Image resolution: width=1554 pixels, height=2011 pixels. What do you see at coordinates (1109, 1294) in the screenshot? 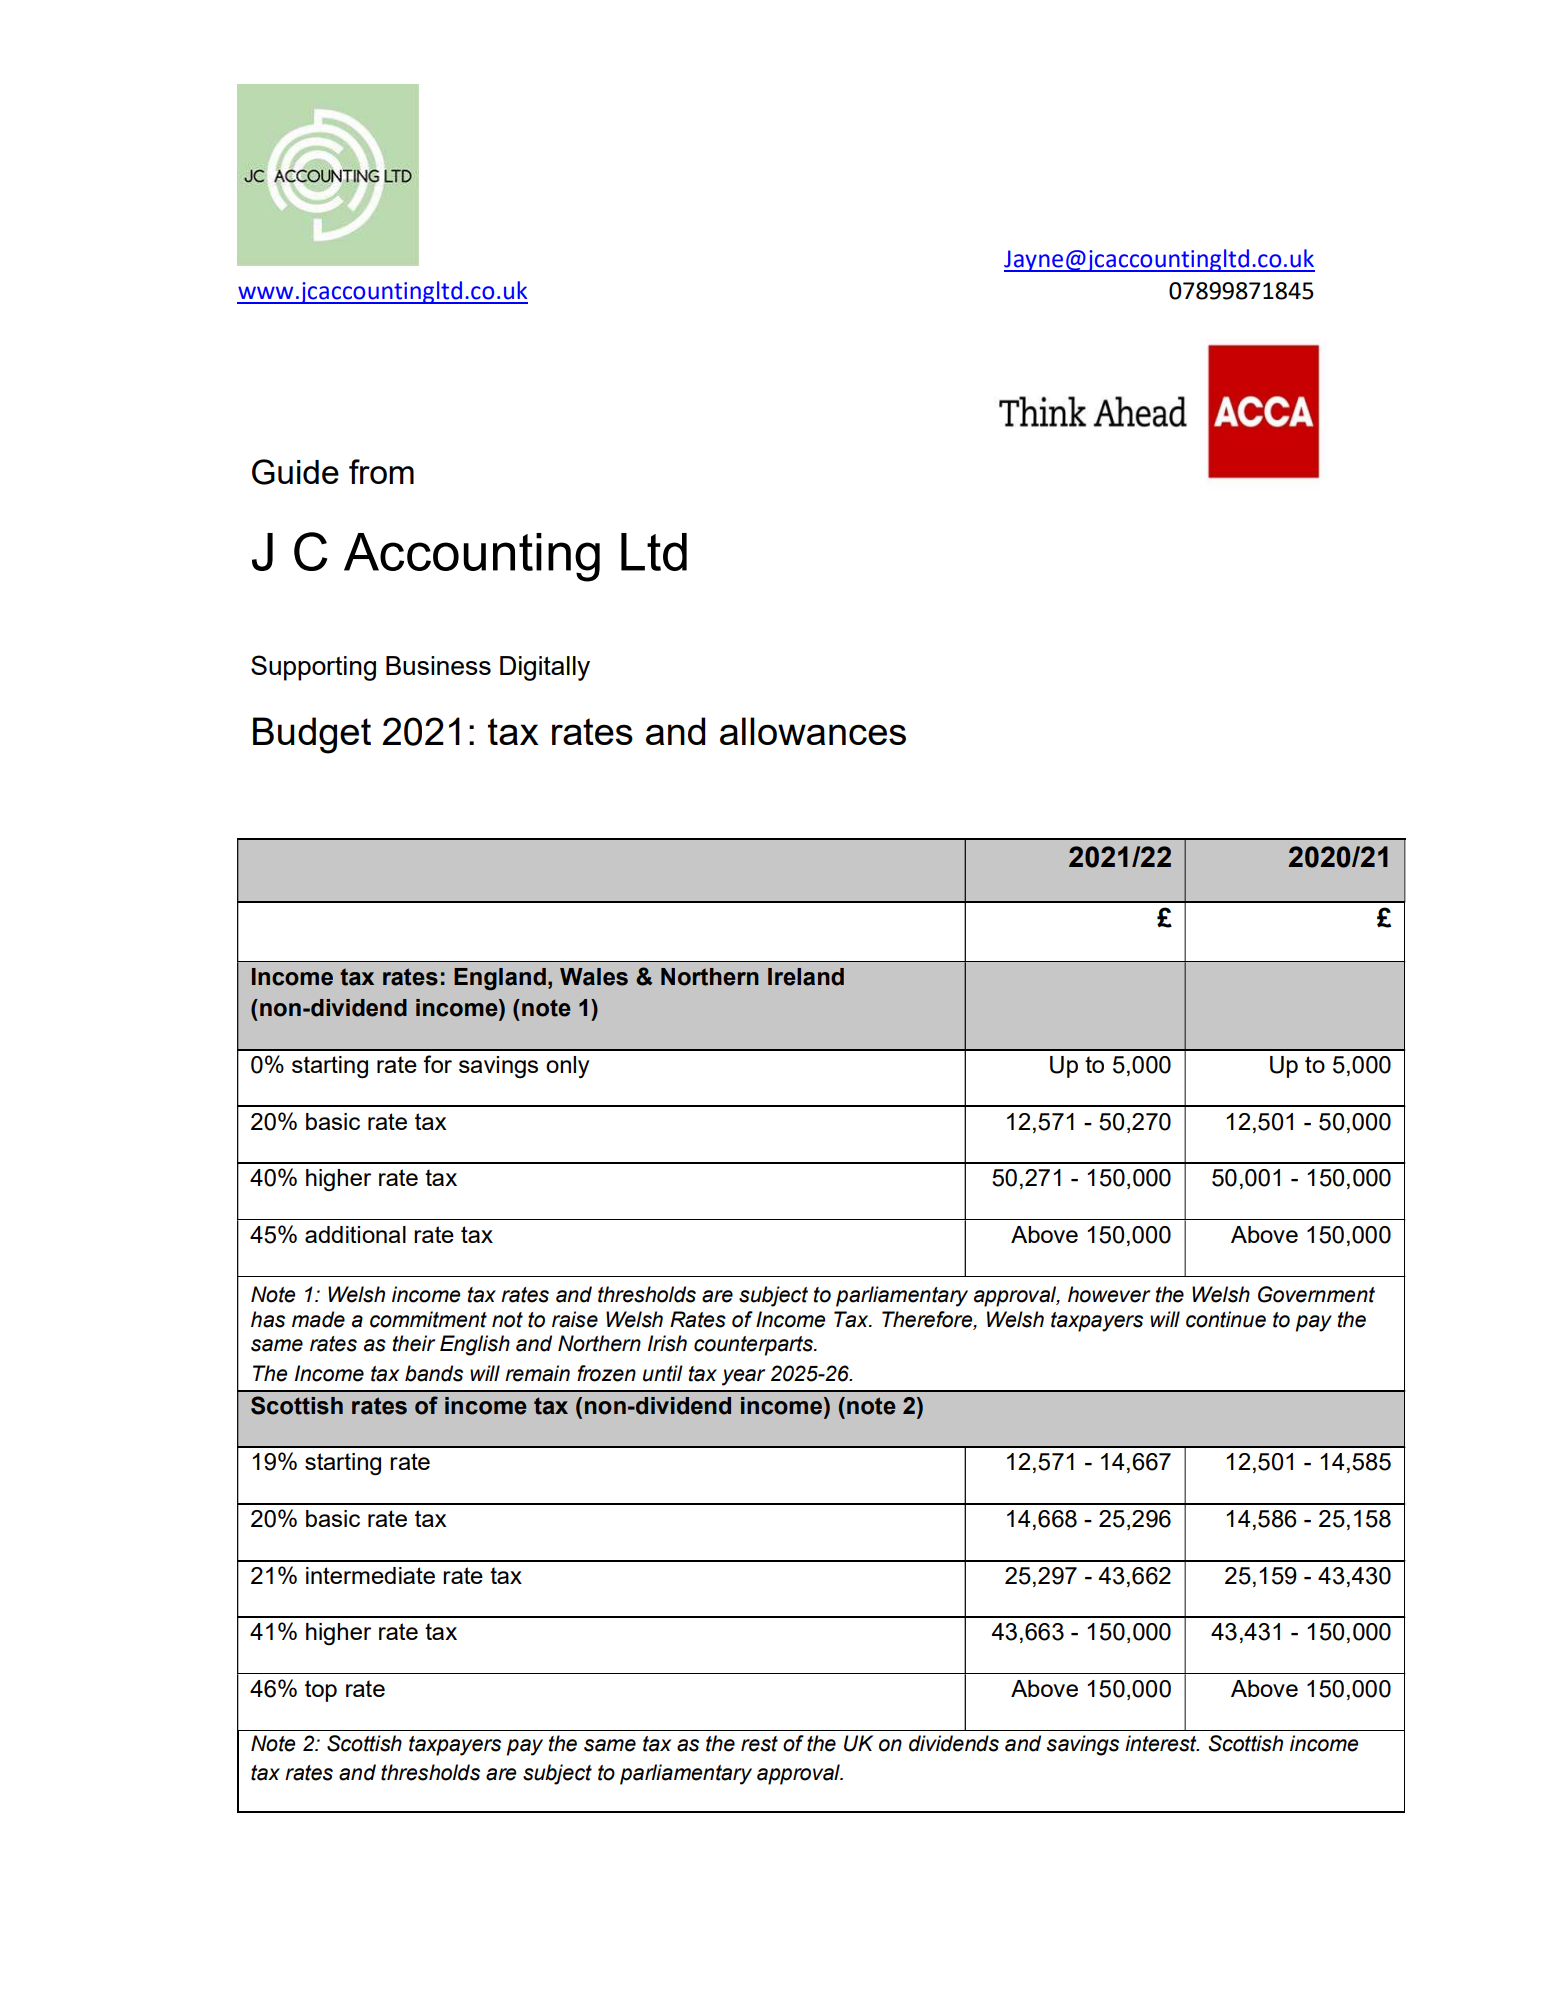
I see `however` at bounding box center [1109, 1294].
